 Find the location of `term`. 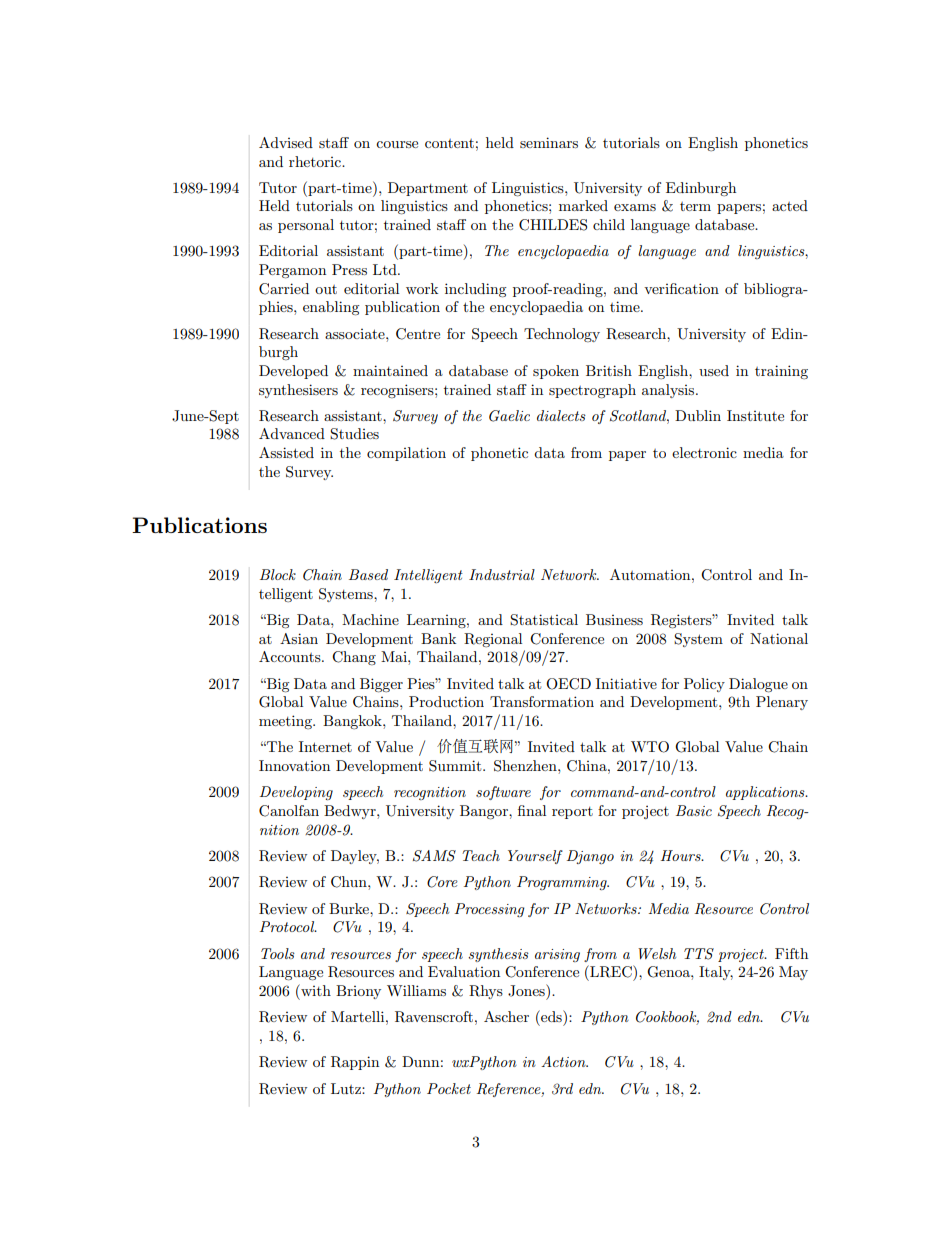

term is located at coordinates (695, 206).
